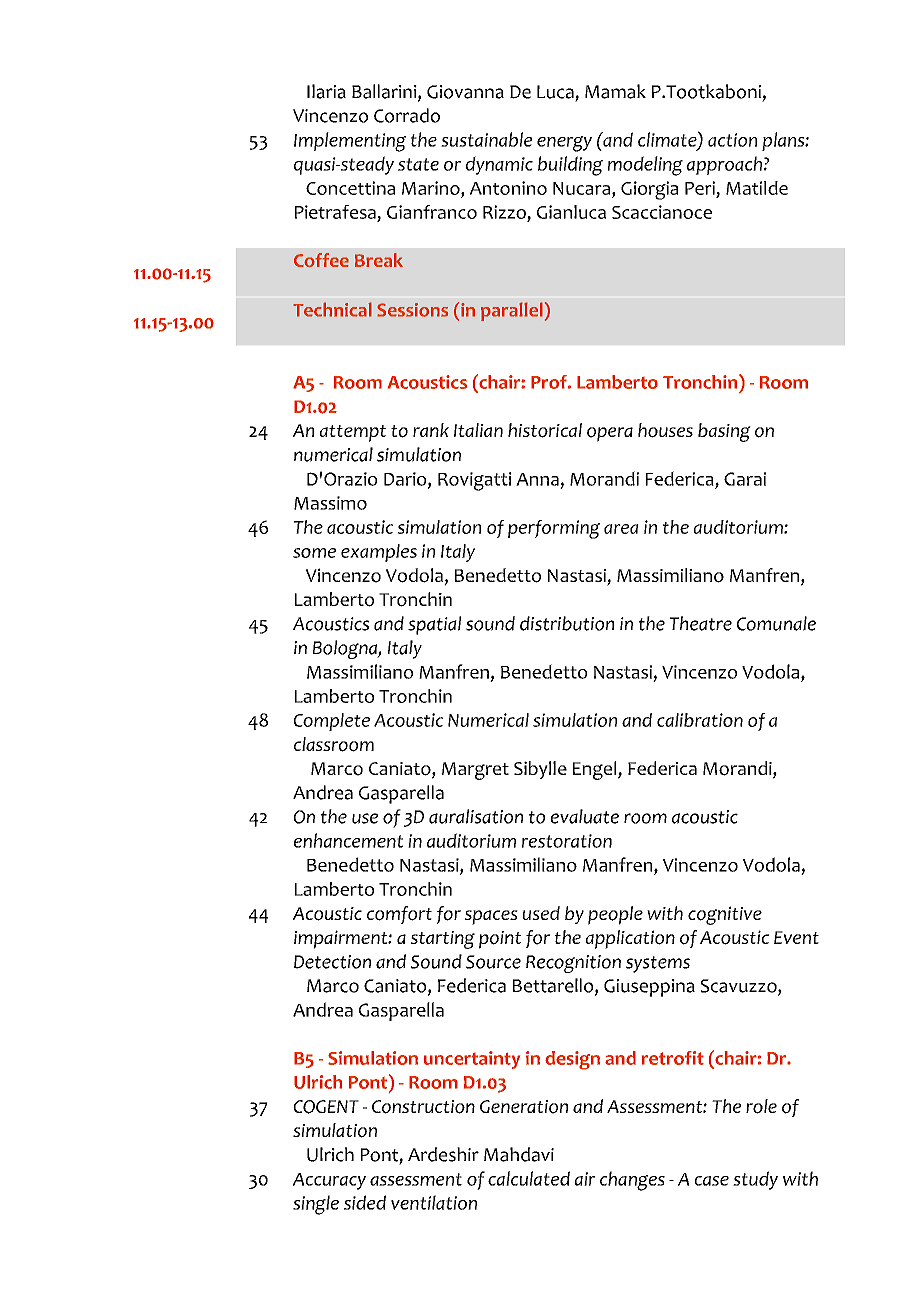 This screenshot has height=1308, width=924. Describe the element at coordinates (732, 140) in the screenshot. I see `action` at that location.
